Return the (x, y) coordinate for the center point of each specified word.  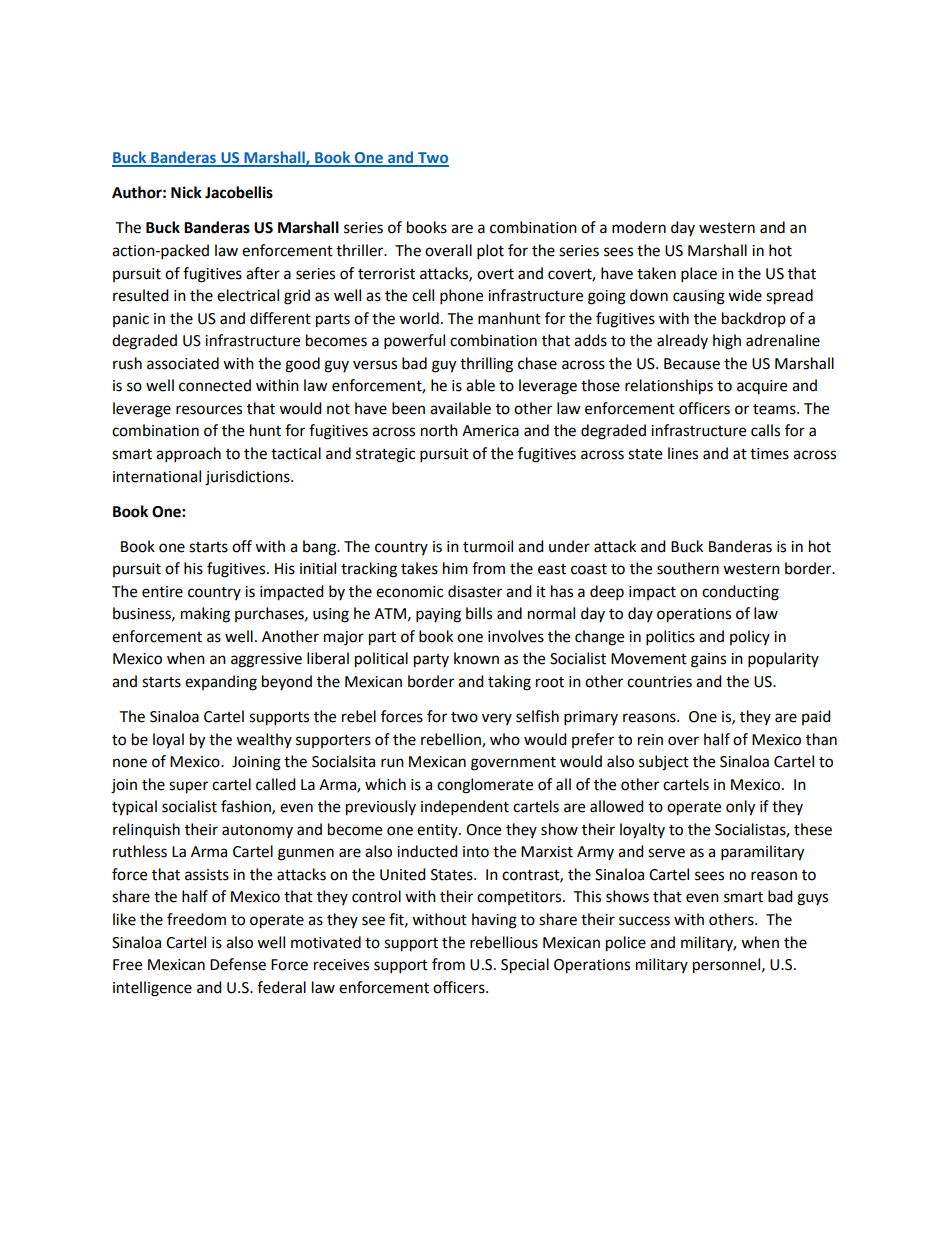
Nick (186, 192)
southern (688, 568)
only (740, 808)
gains (708, 660)
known (476, 658)
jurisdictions (248, 478)
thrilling (486, 365)
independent (465, 808)
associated (183, 363)
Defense (238, 964)
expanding (221, 683)
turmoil (488, 546)
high (727, 342)
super (188, 787)
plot (490, 252)
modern (639, 227)
